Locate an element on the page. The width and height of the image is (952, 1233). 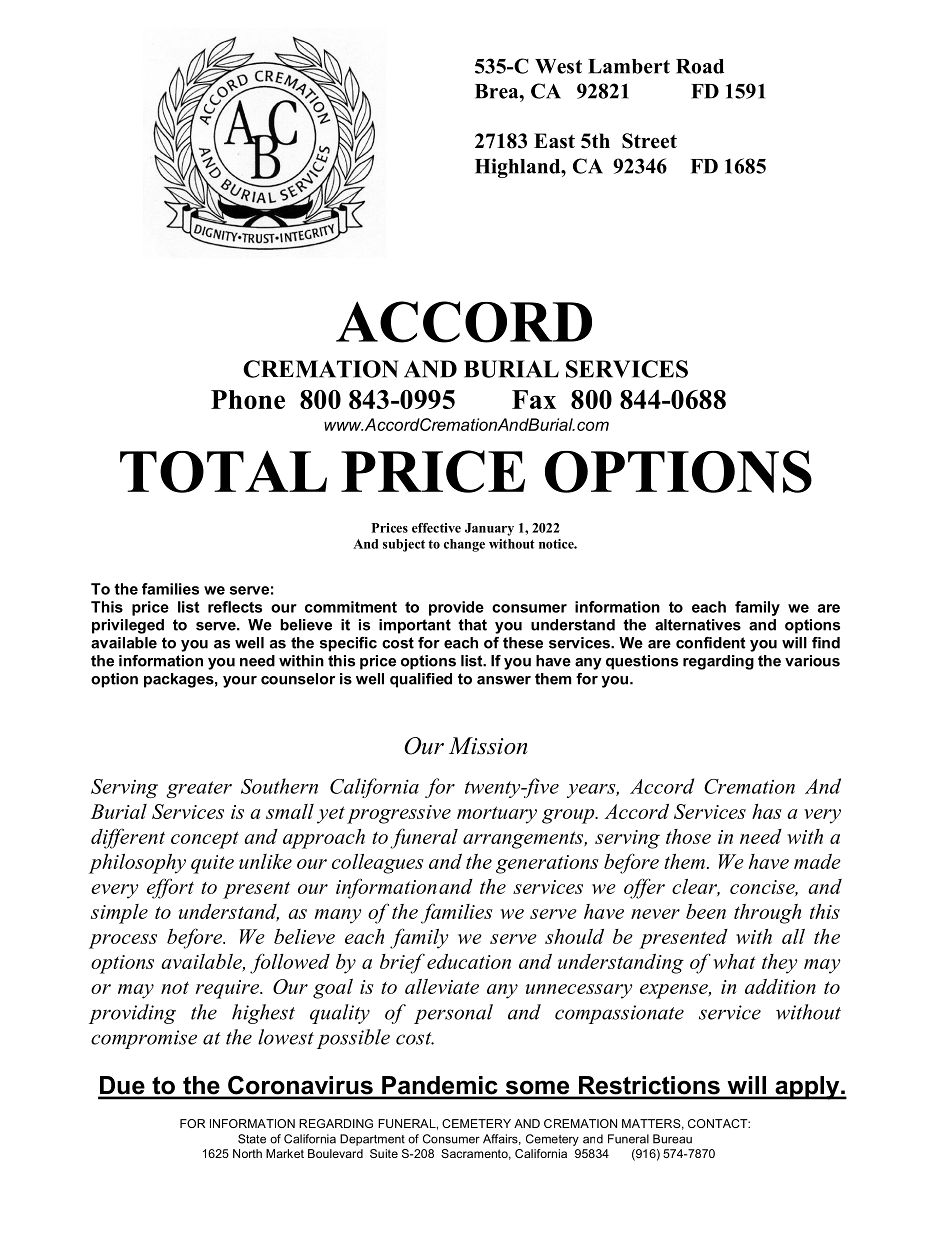
alternatives is located at coordinates (698, 625).
